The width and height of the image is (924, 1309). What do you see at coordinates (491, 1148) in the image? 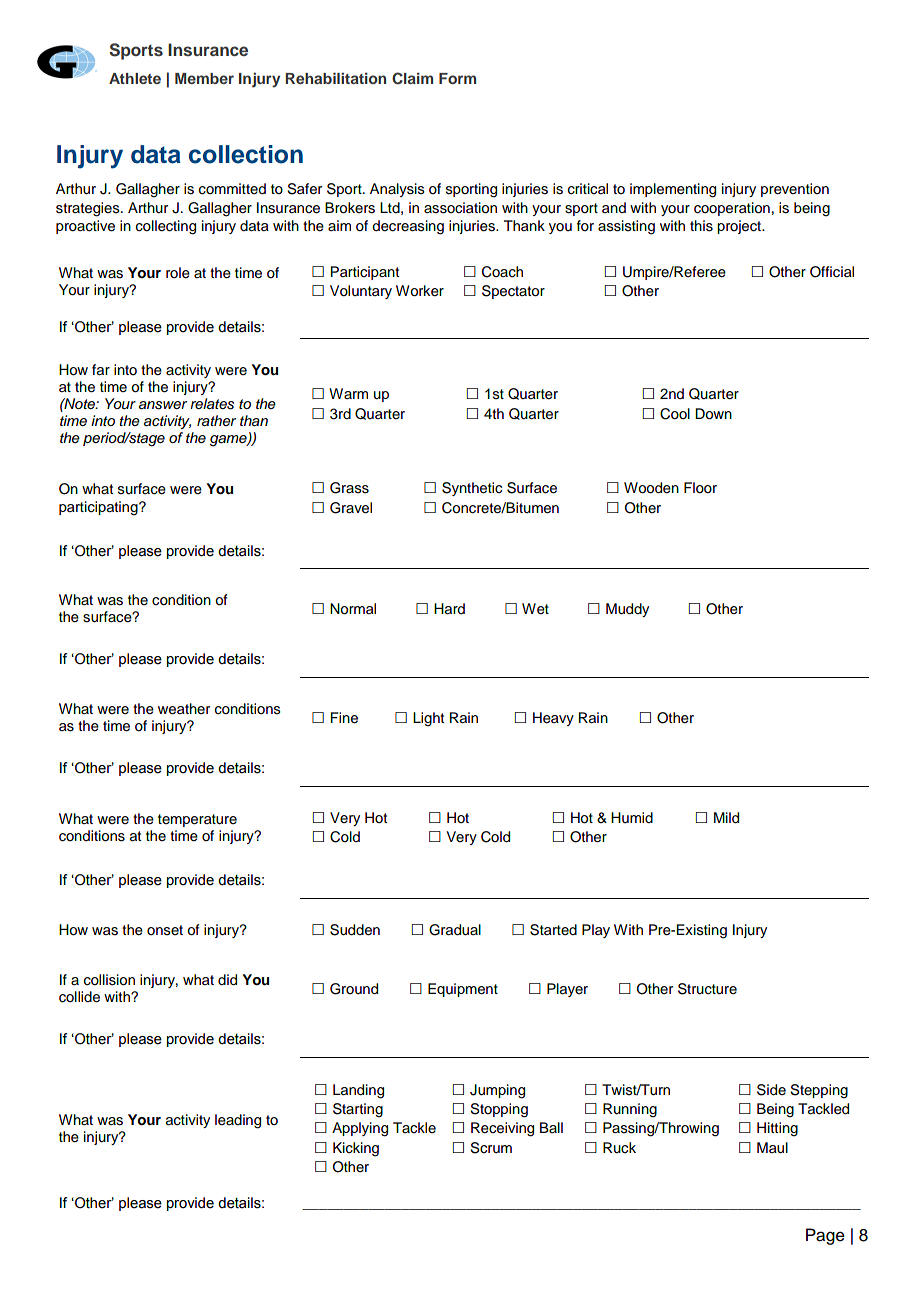
I see `Scrum` at bounding box center [491, 1148].
